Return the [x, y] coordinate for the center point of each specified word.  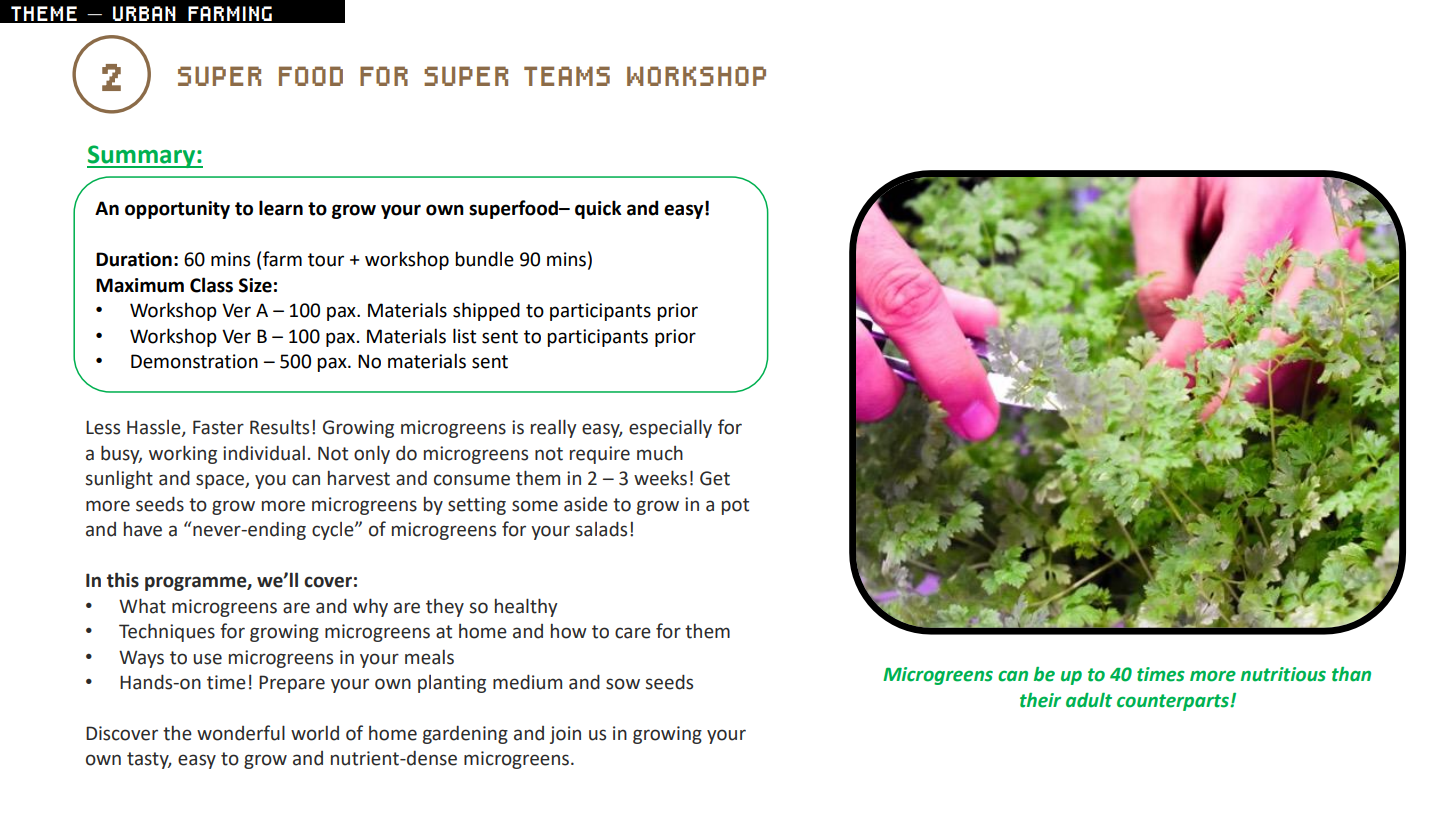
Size [255, 285]
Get [715, 478]
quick [598, 209]
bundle [484, 259]
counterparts [1174, 702]
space [221, 481]
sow [623, 684]
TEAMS [567, 76]
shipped [486, 311]
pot [735, 506]
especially [670, 428]
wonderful [241, 733]
